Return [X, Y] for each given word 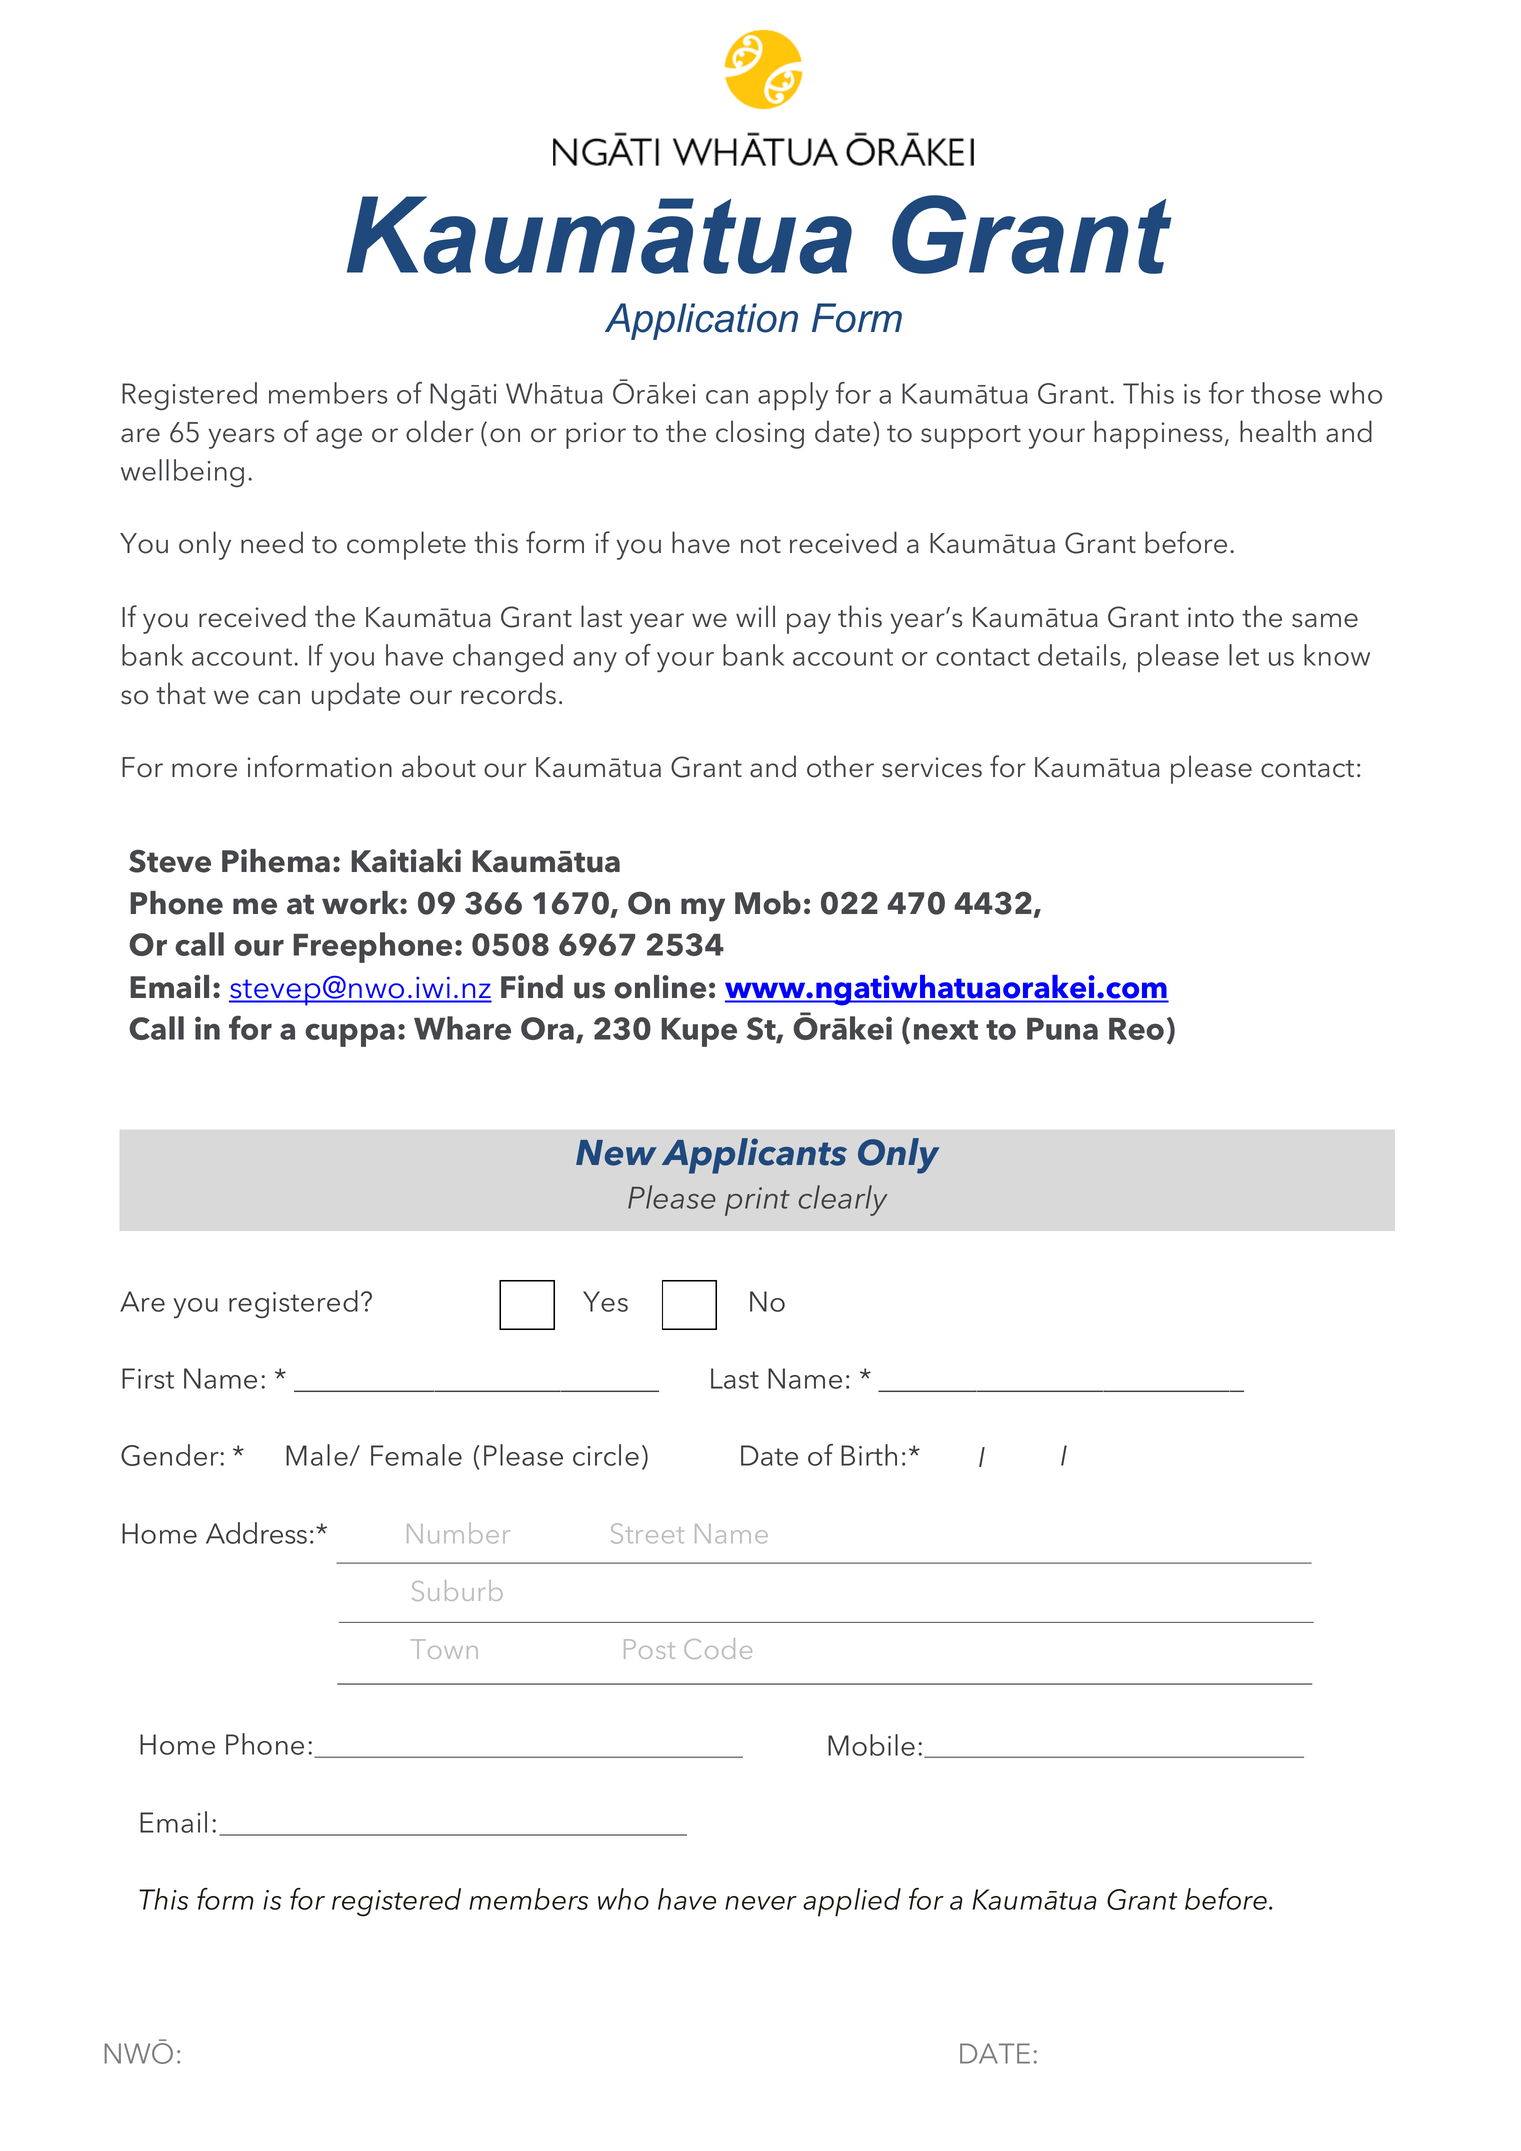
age [339, 438]
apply [793, 396]
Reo [1136, 1029]
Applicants [754, 1156]
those [1286, 393]
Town [444, 1649]
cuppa [350, 1035]
